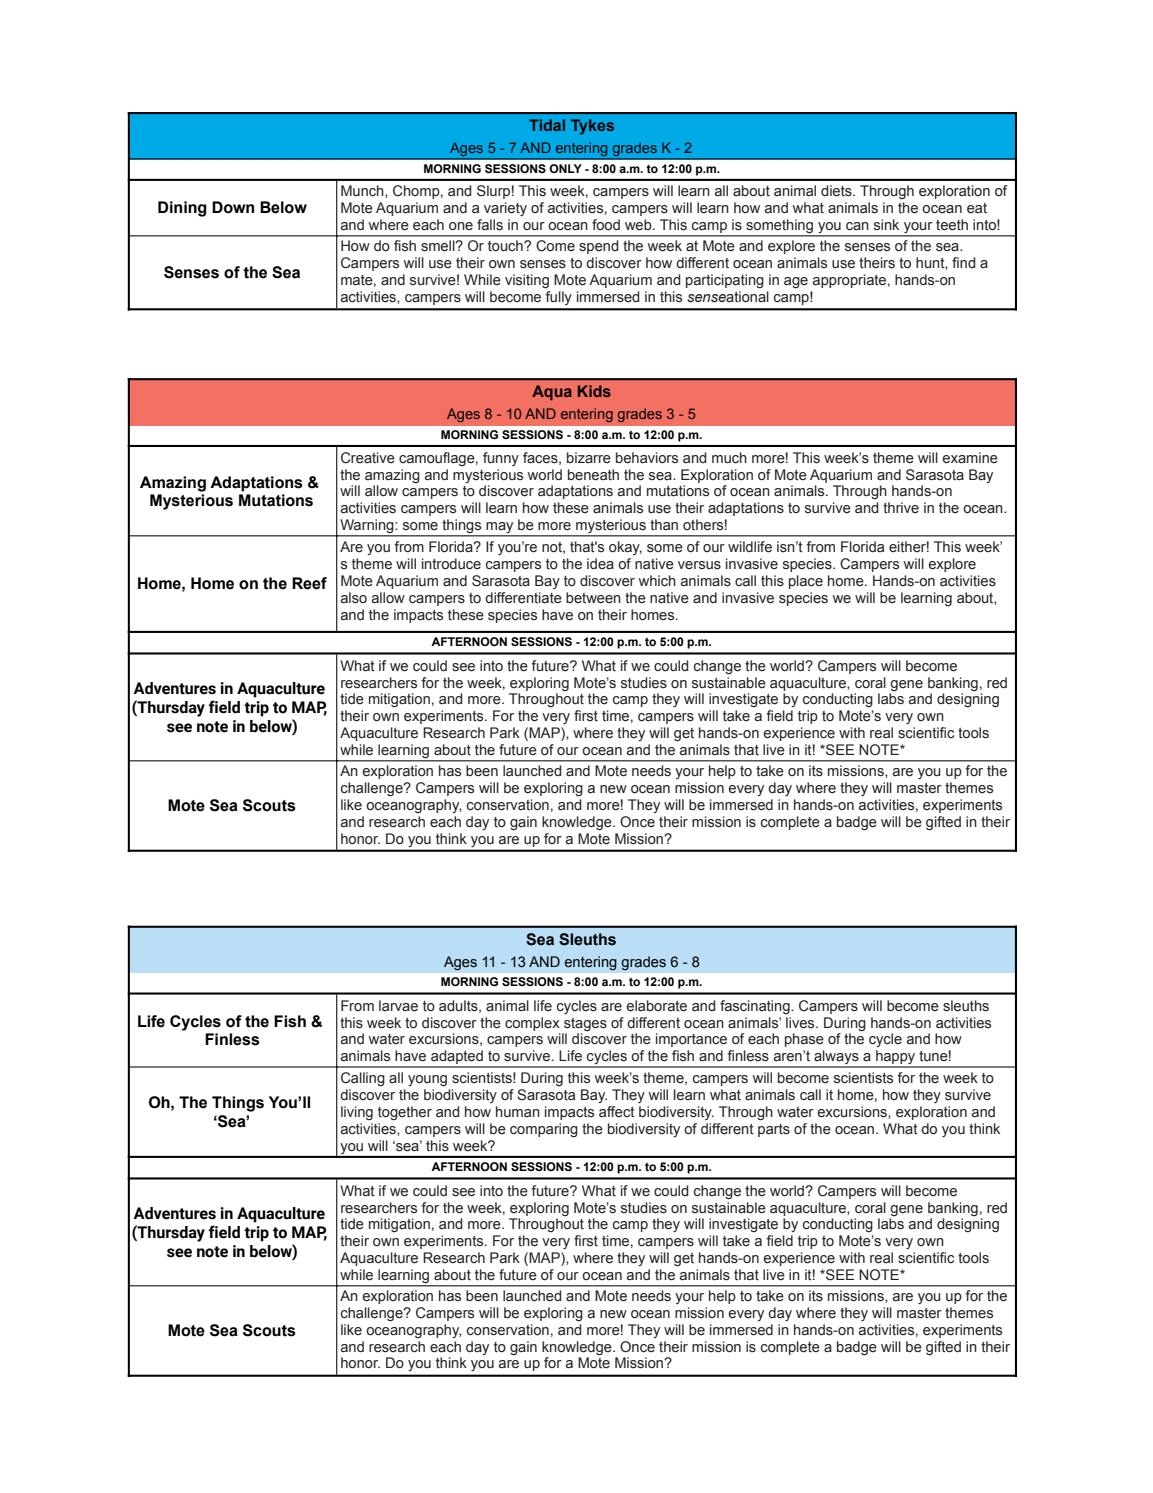  What do you see at coordinates (593, 598) in the screenshot?
I see `between` at bounding box center [593, 598].
